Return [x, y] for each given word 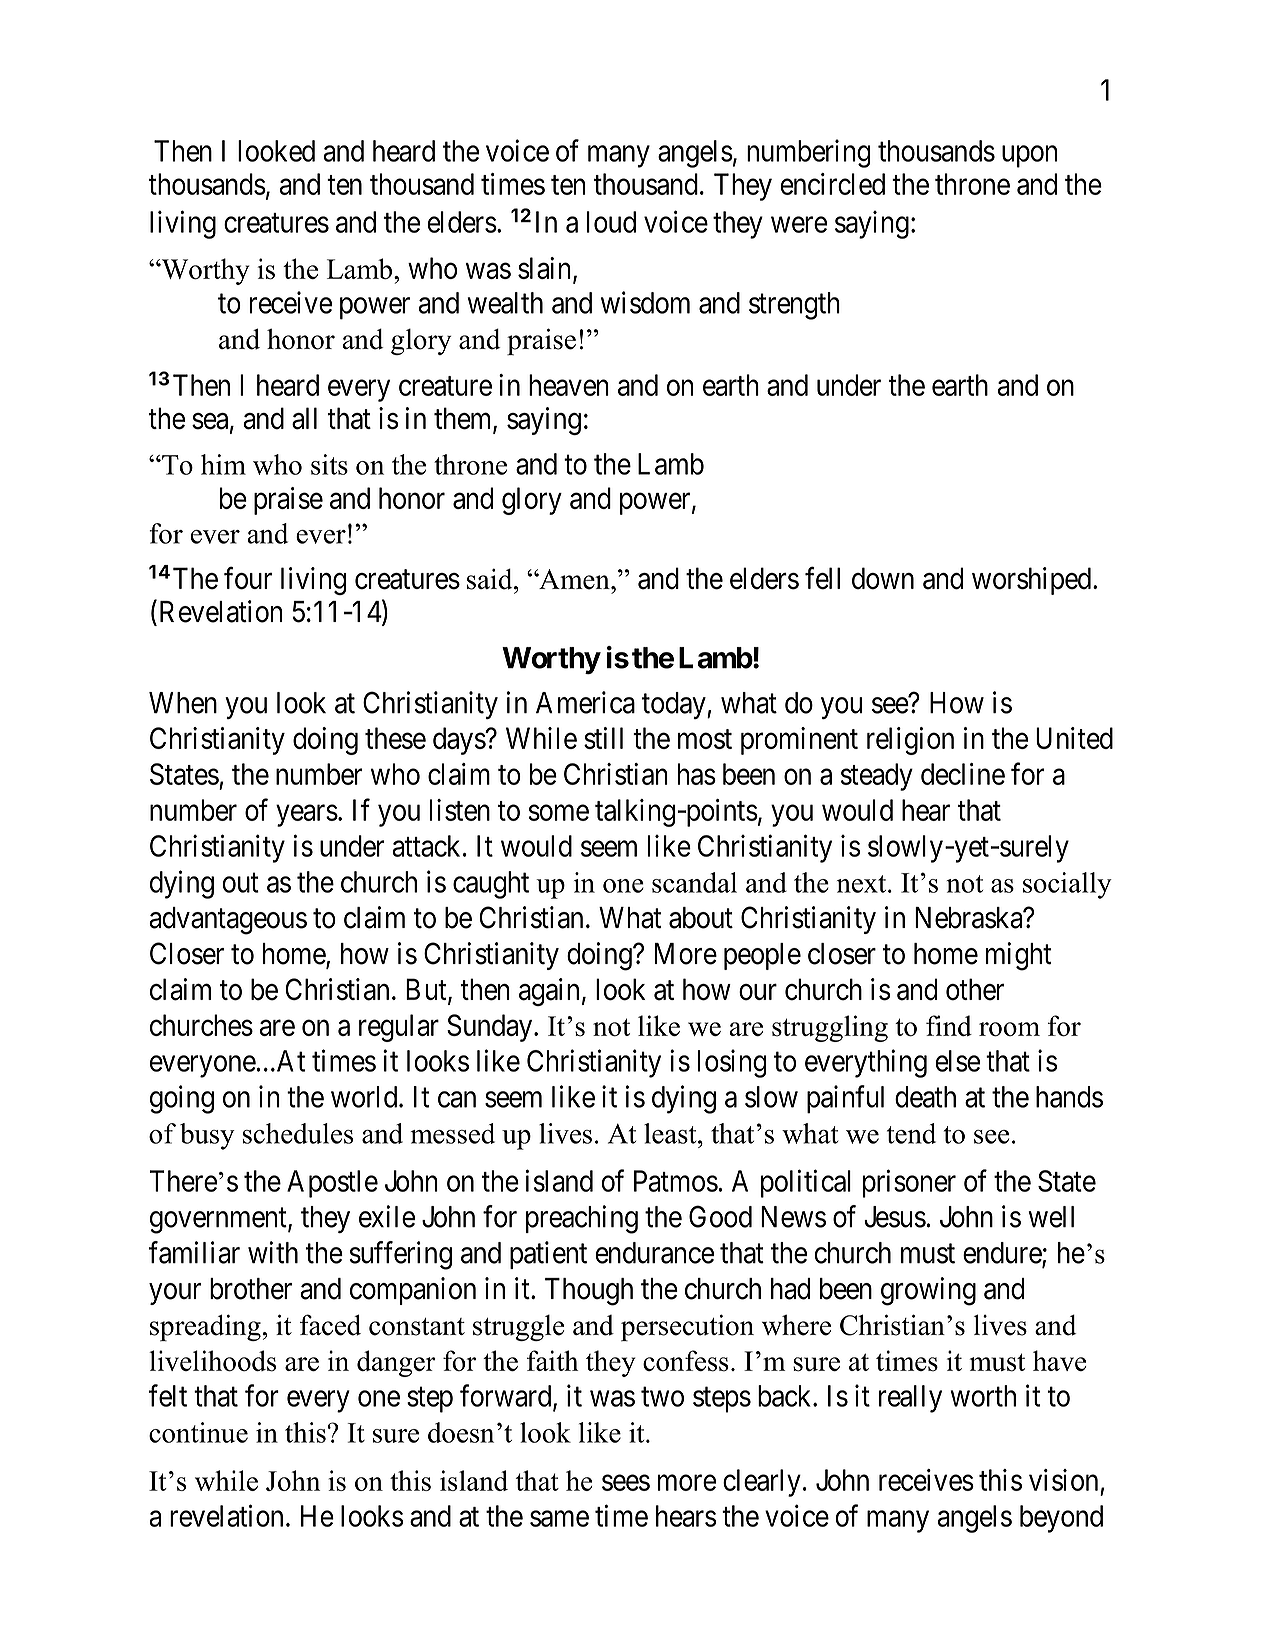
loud [611, 222]
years [307, 816]
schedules [298, 1133]
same [559, 1519]
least [671, 1133]
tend [911, 1133]
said [491, 579]
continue [198, 1432]
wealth [505, 303]
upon [1029, 157]
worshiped [1031, 581]
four [248, 578]
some [558, 813]
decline [963, 774]
